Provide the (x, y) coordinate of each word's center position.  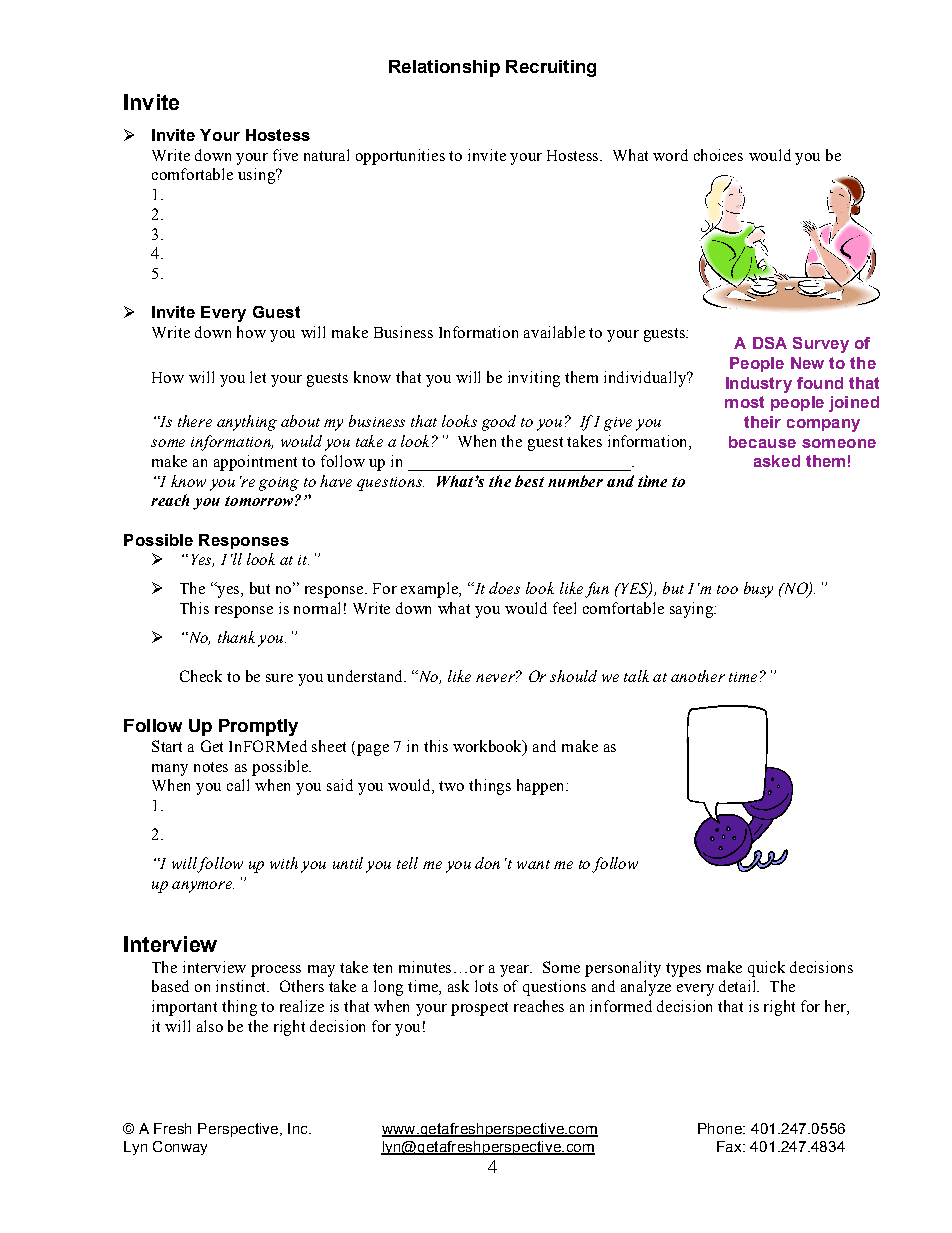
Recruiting (551, 68)
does (504, 588)
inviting (534, 379)
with (284, 863)
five (285, 155)
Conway (180, 1148)
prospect (479, 1009)
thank (236, 637)
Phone (721, 1128)
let (258, 377)
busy (758, 590)
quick (766, 969)
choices (718, 155)
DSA (770, 343)
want (533, 864)
